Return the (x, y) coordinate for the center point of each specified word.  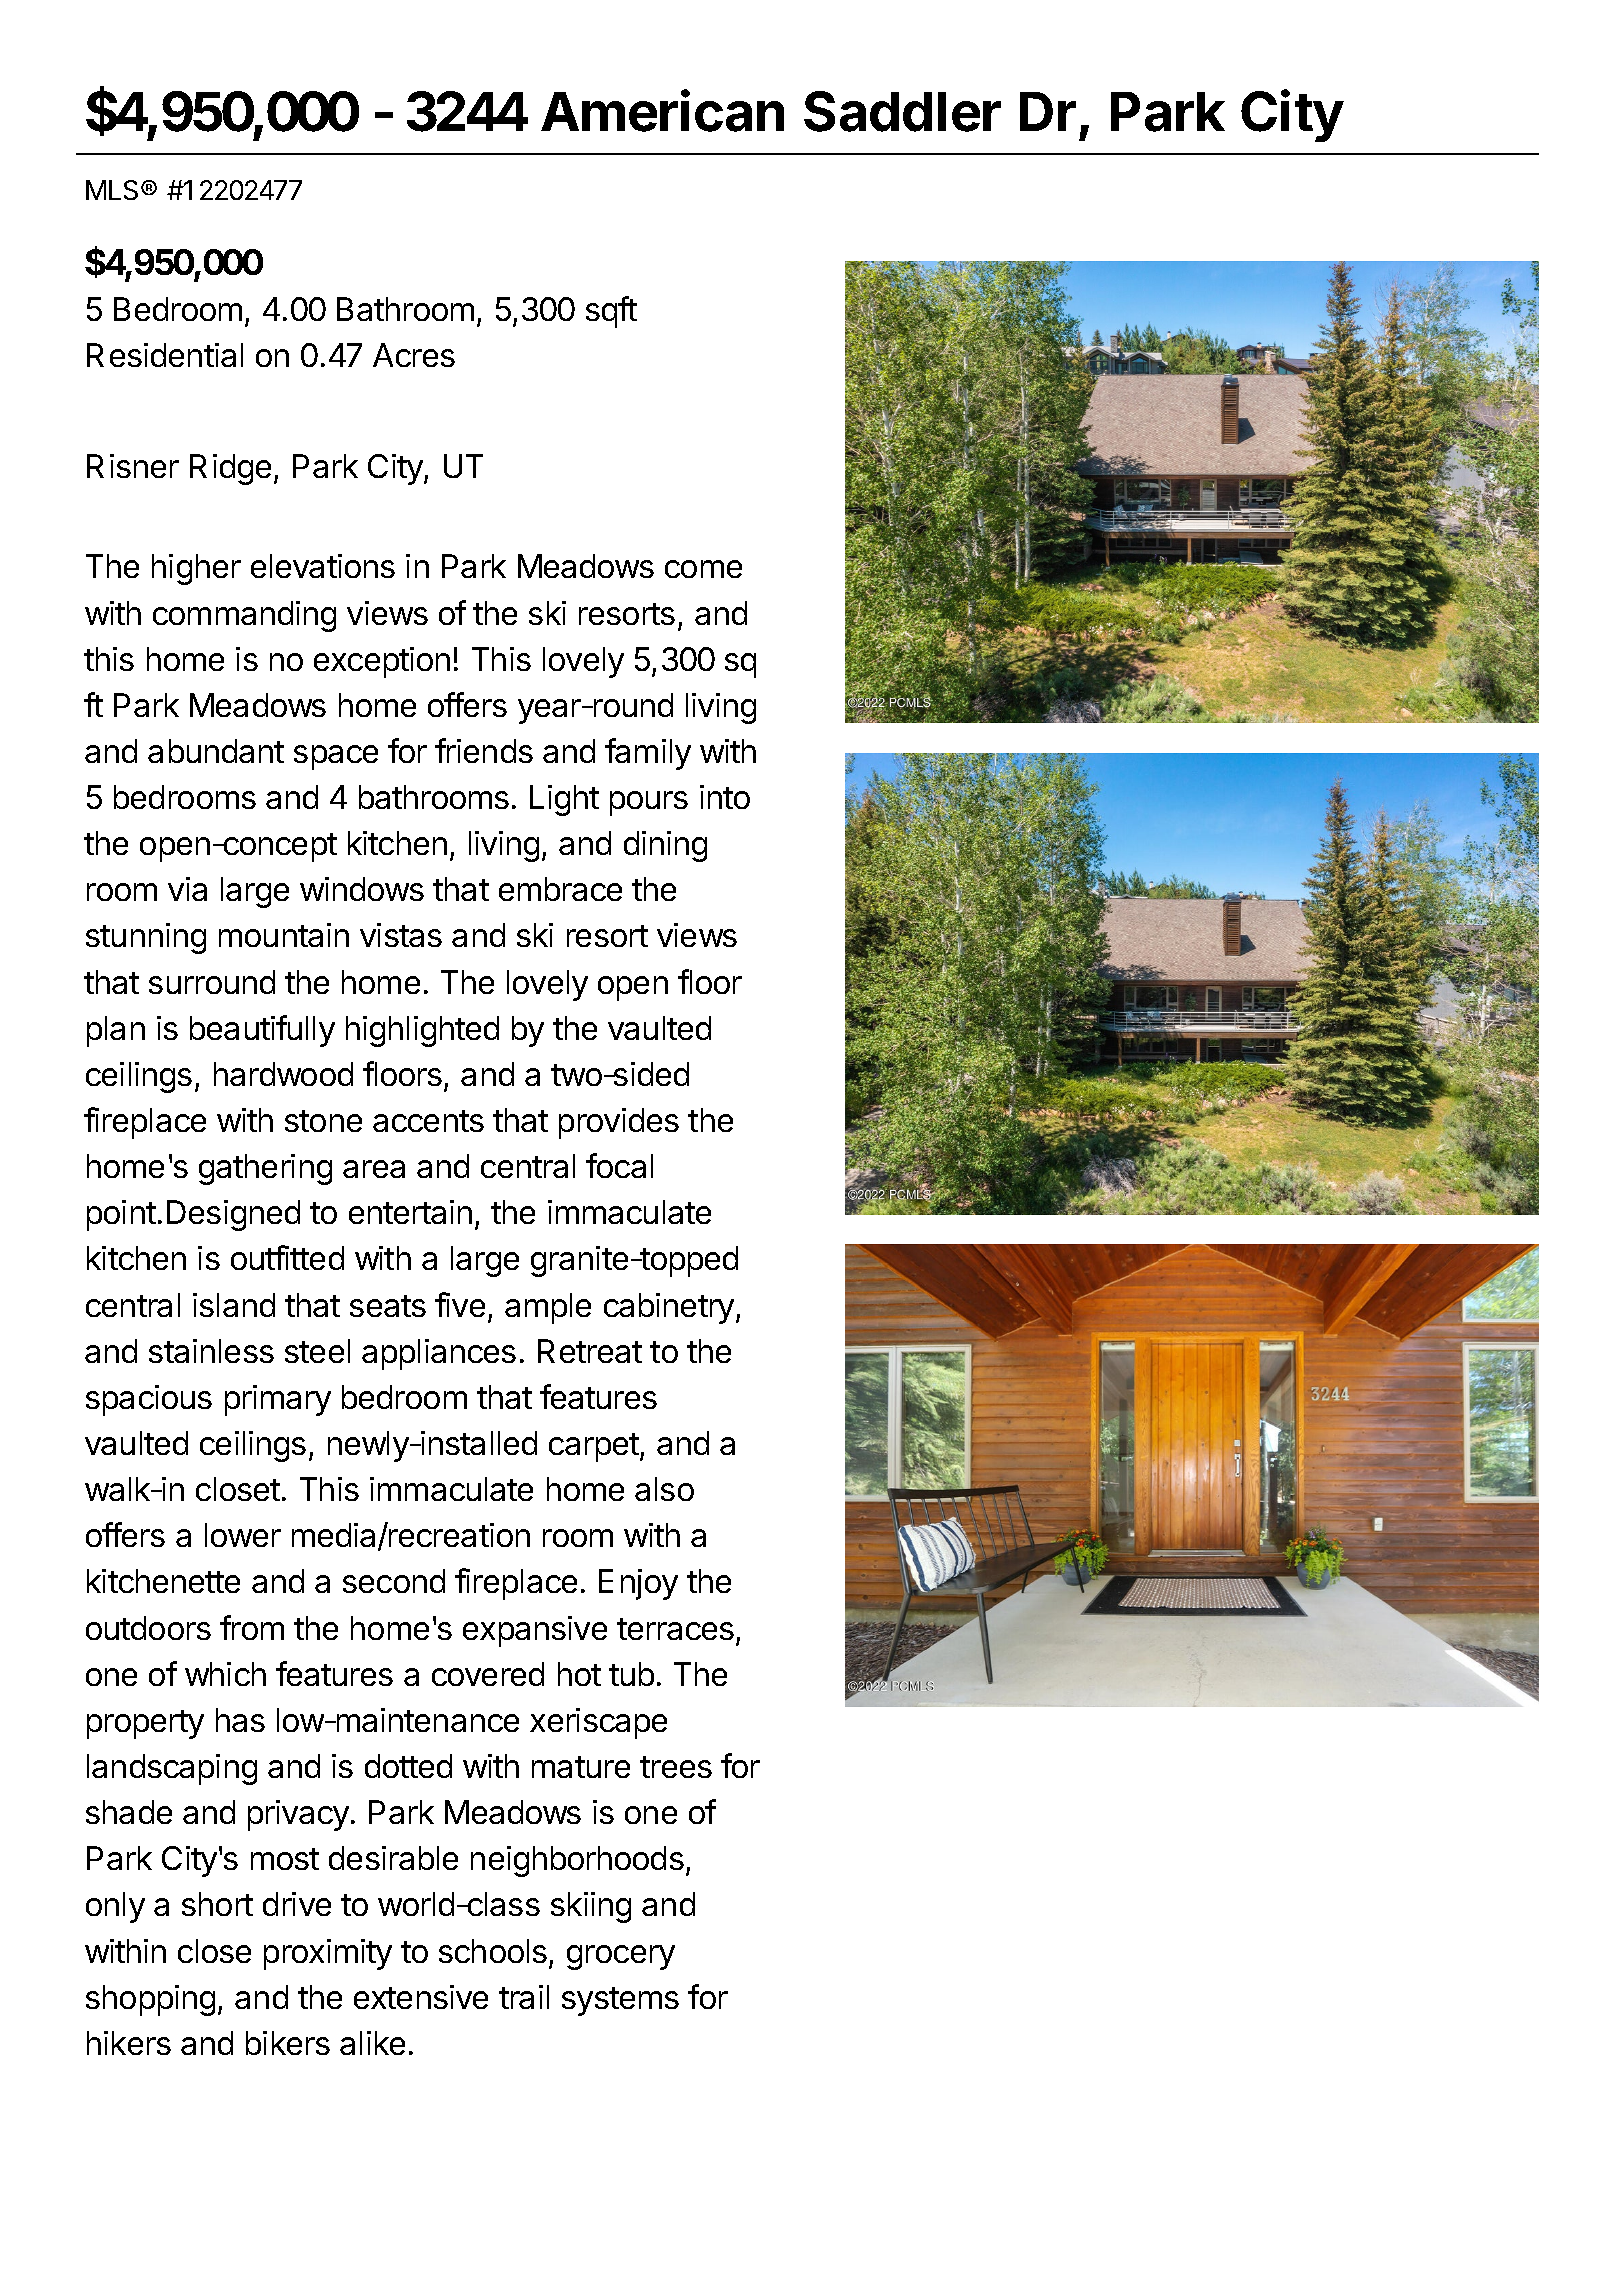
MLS (114, 190)
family (648, 754)
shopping (150, 2000)
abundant (216, 751)
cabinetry (669, 1308)
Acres (414, 355)
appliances (439, 1354)
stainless (211, 1351)
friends (484, 750)
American (662, 111)
